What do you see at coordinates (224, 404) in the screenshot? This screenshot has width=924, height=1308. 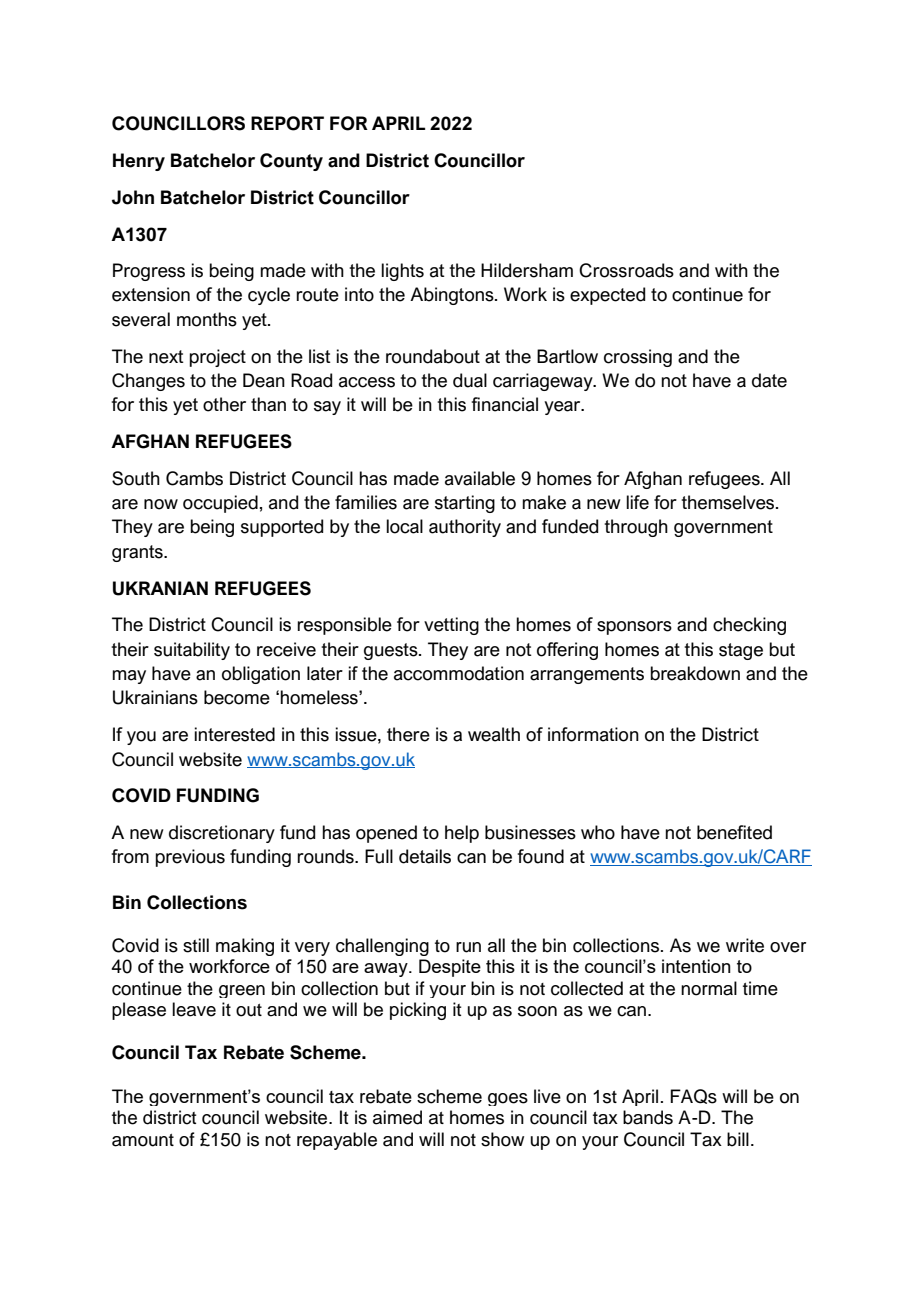 I see `other` at bounding box center [224, 404].
